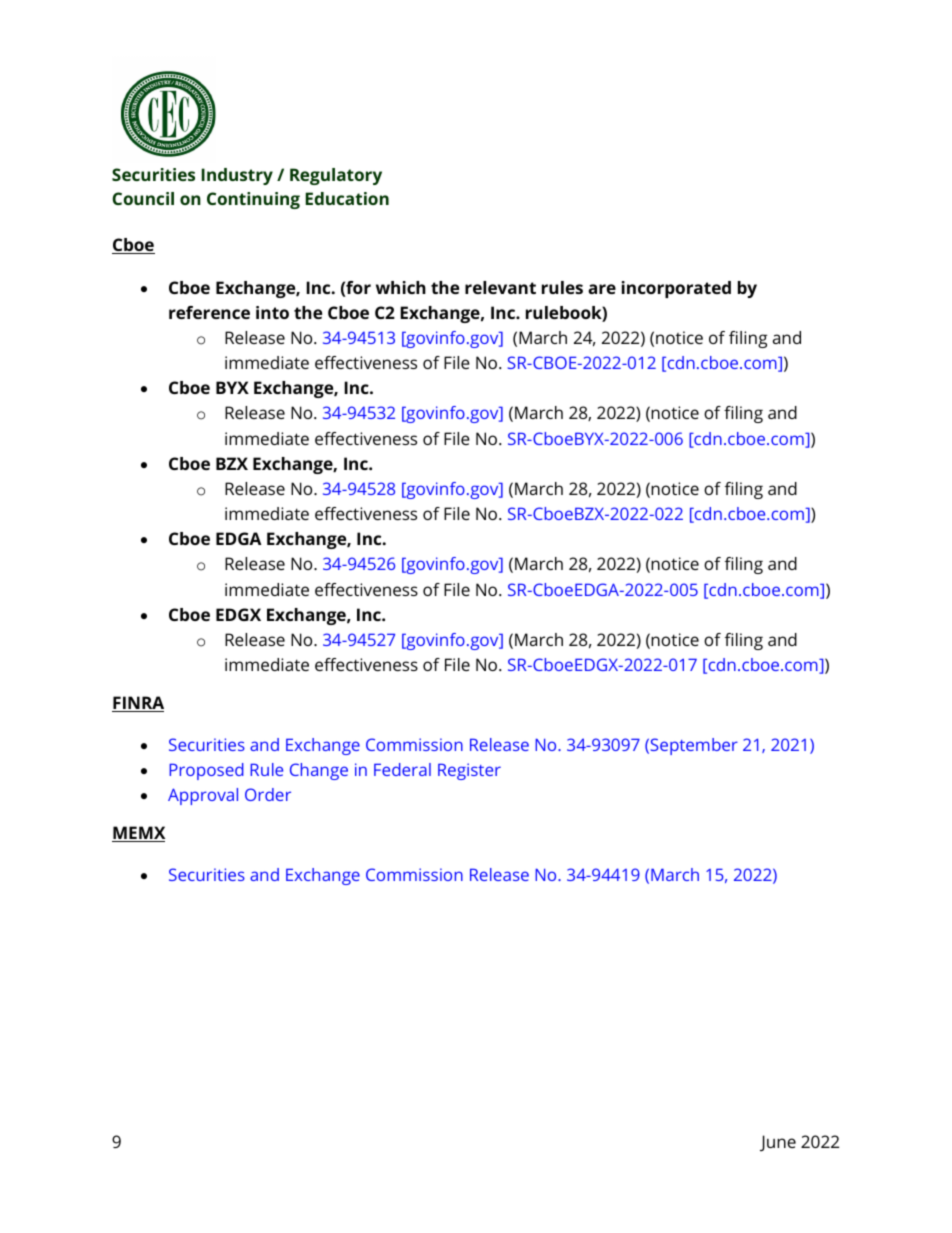 The height and width of the image is (1233, 952). What do you see at coordinates (676, 289) in the image?
I see `incorporated` at bounding box center [676, 289].
